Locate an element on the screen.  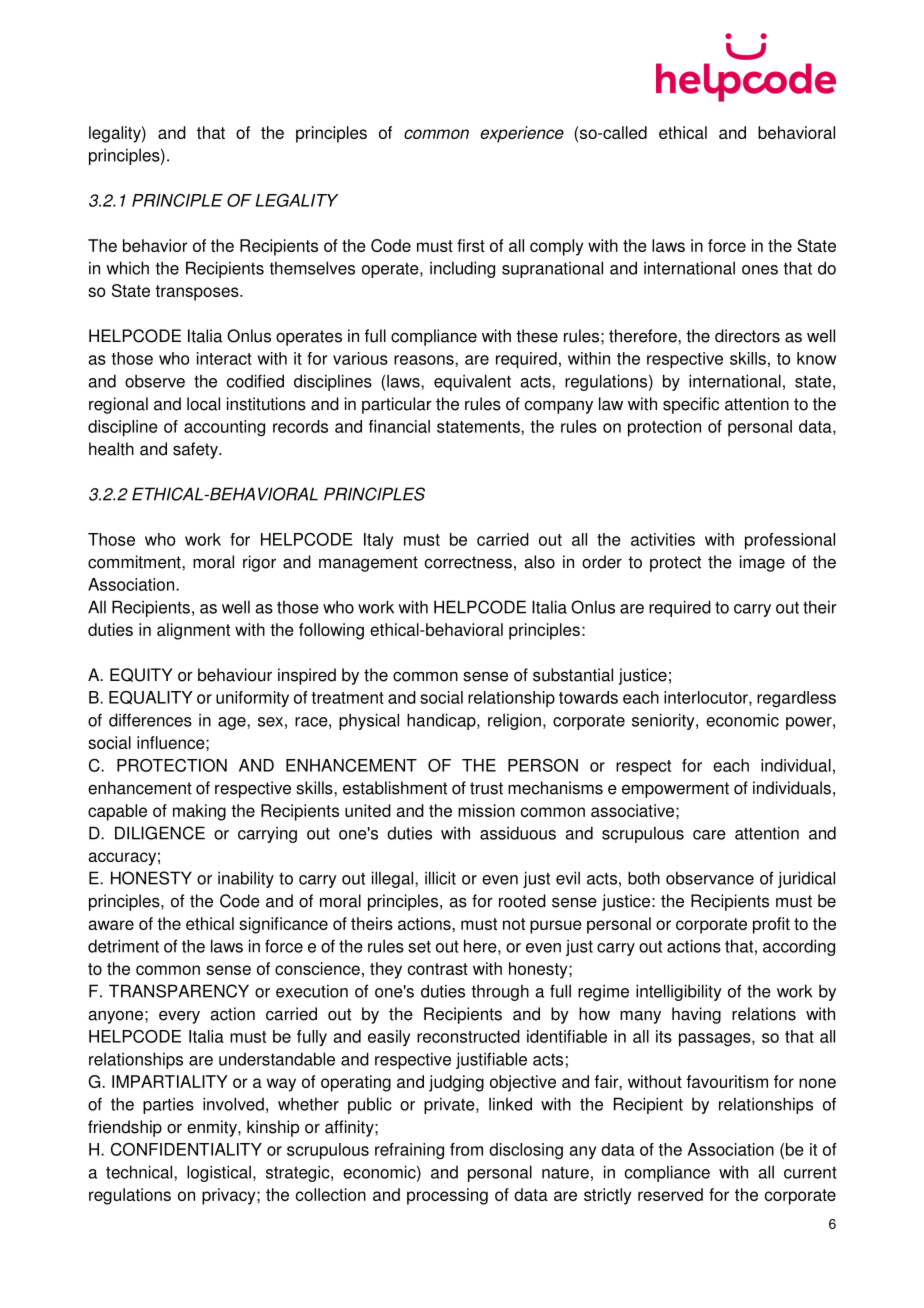
comply is located at coordinates (556, 247).
